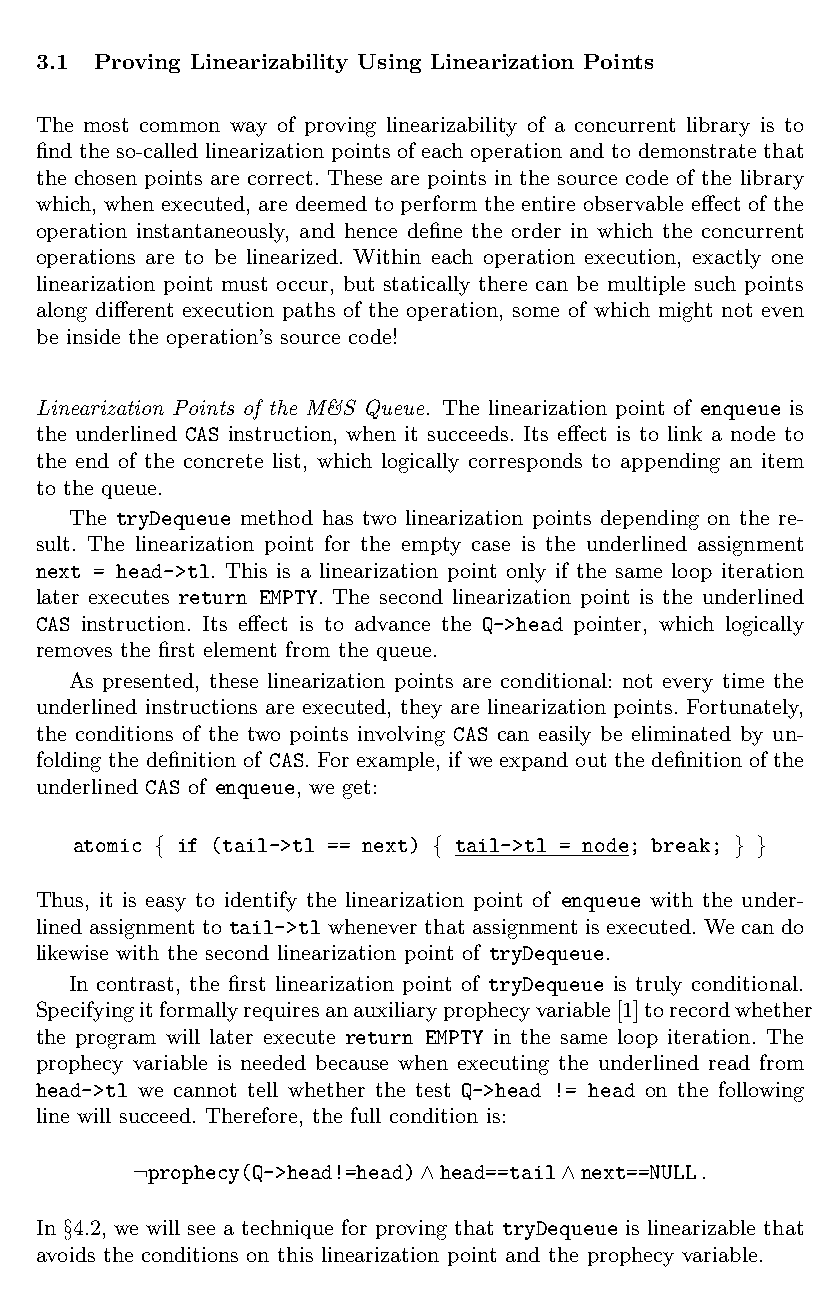  I want to click on easy, so click(166, 904).
